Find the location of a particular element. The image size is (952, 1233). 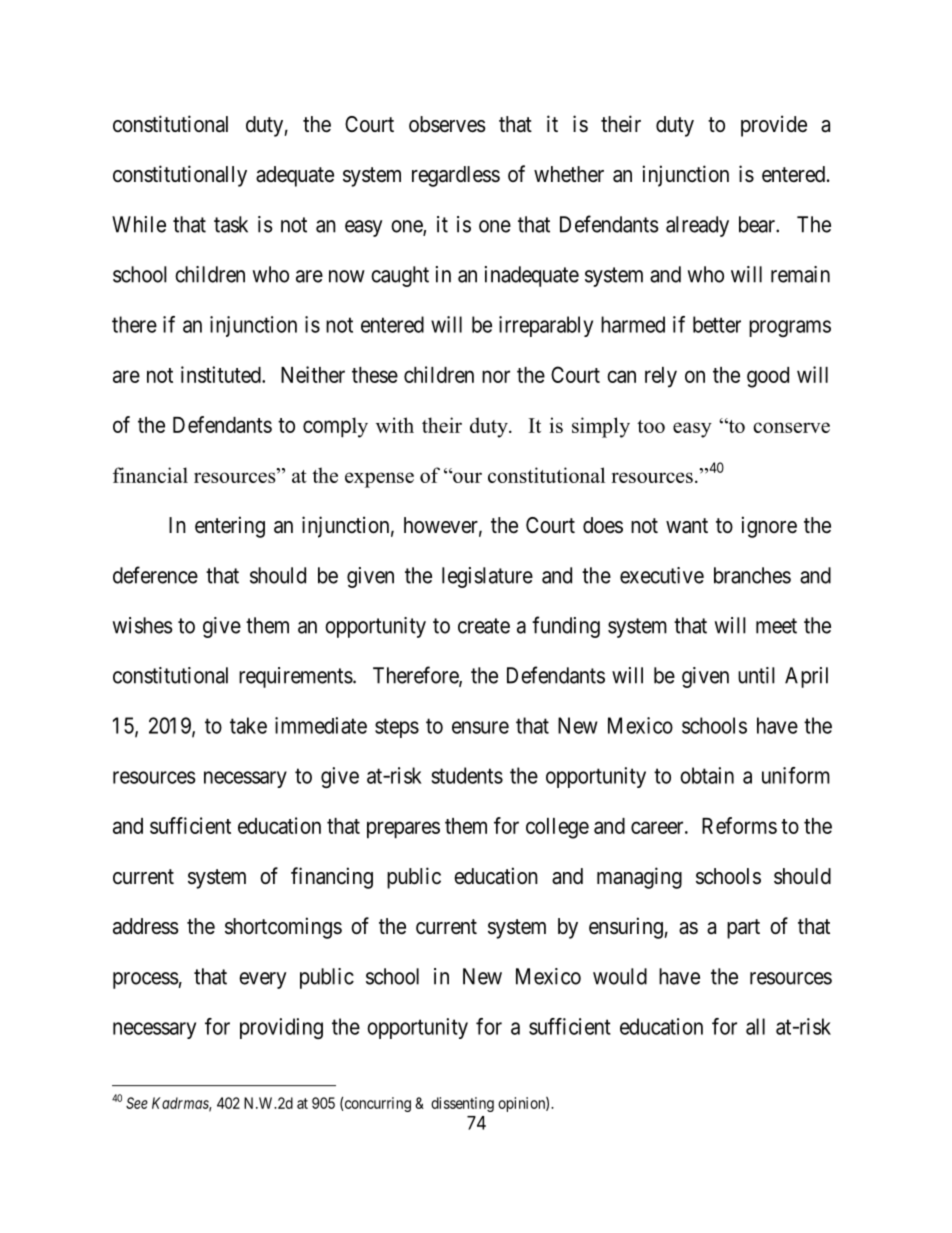

would is located at coordinates (620, 976).
